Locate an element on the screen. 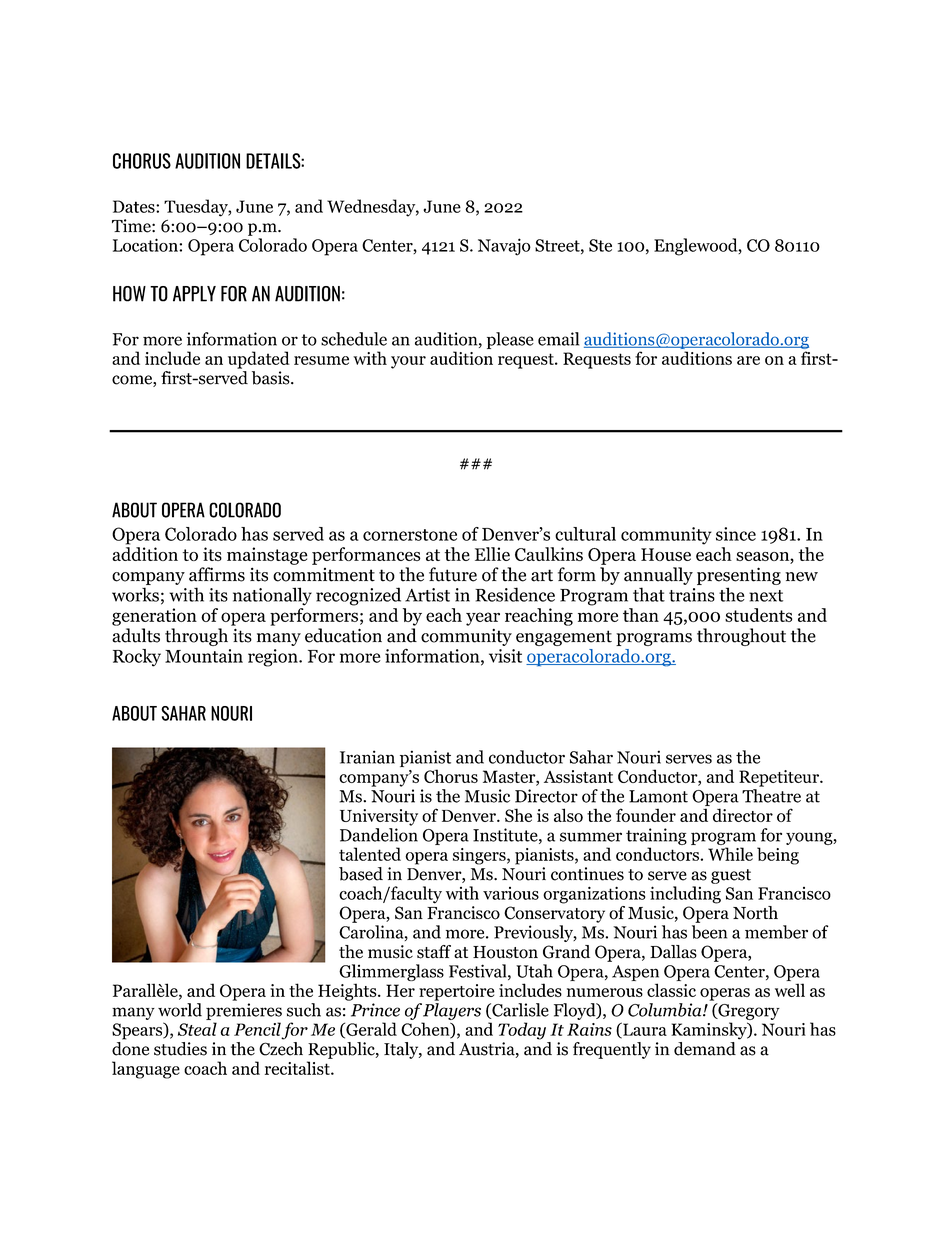 This screenshot has height=1233, width=952. are is located at coordinates (748, 360).
